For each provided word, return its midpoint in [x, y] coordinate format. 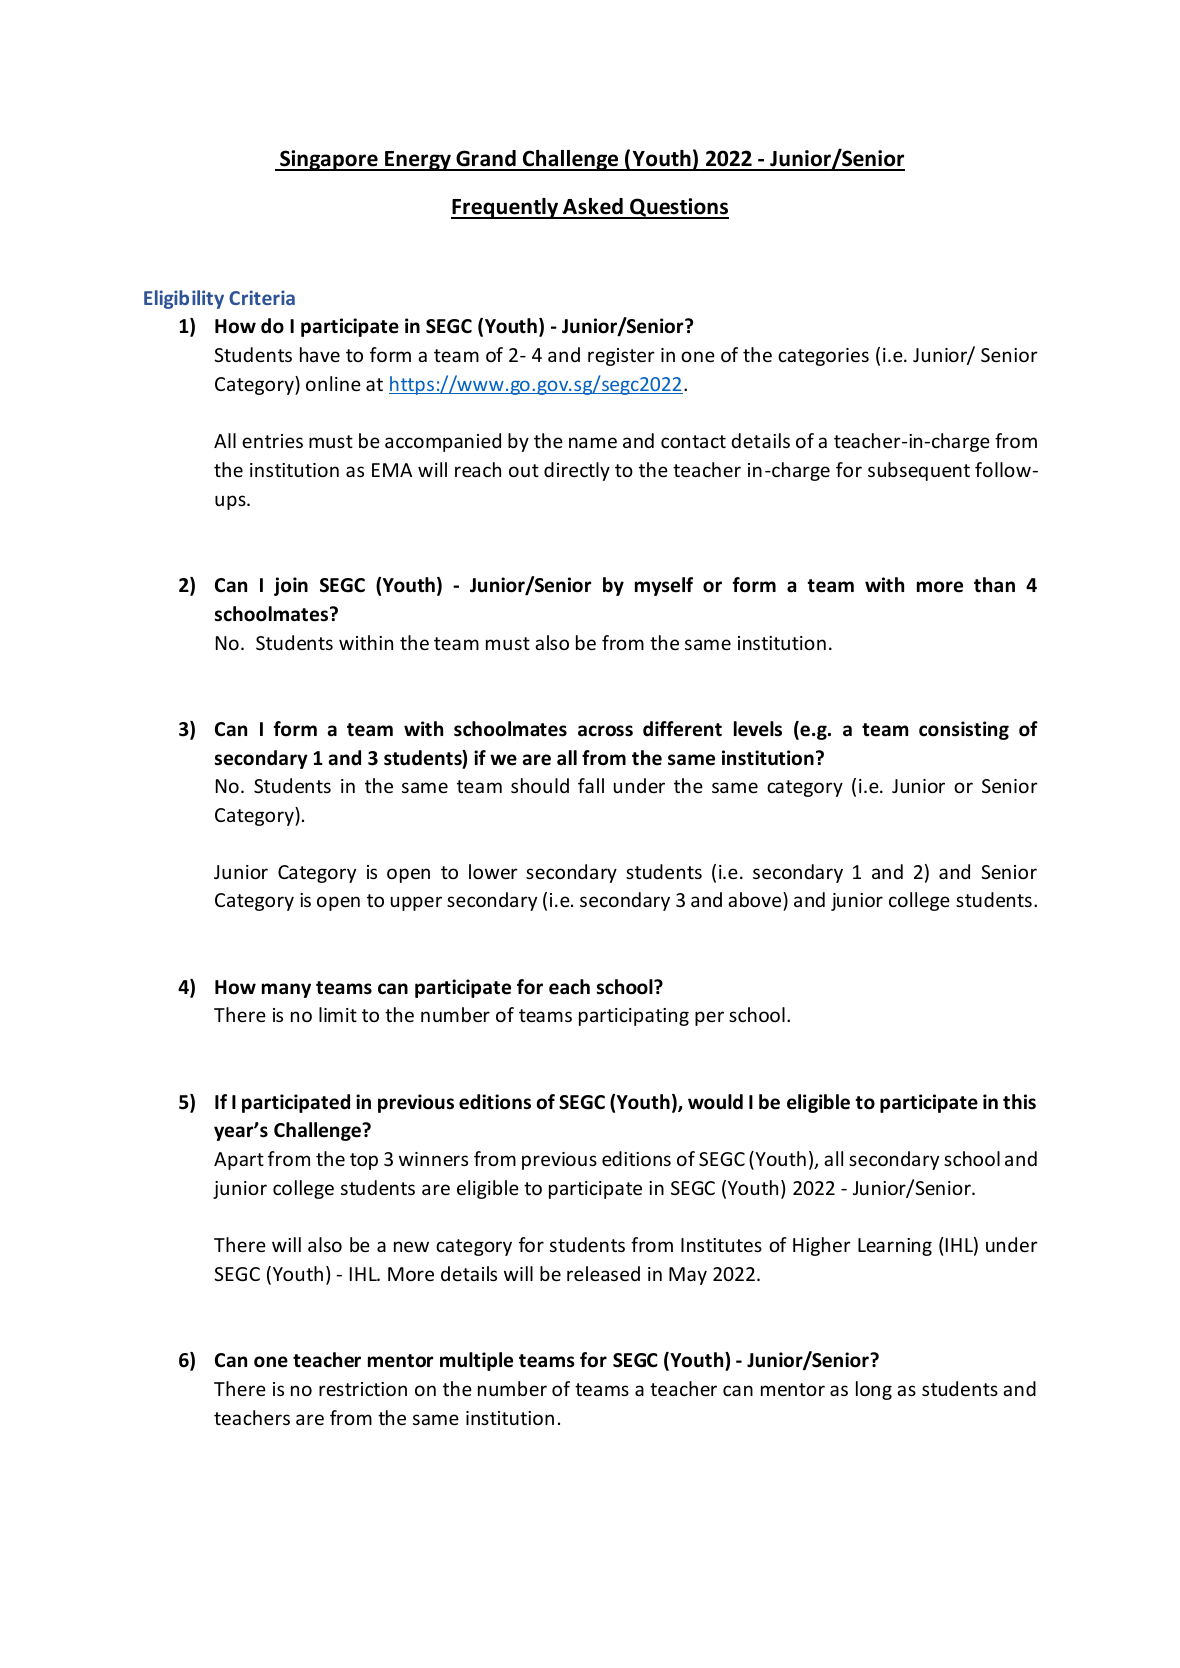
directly [577, 471]
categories [823, 357]
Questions [678, 208]
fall [591, 785]
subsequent [919, 471]
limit [338, 1014]
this [1019, 1102]
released [603, 1273]
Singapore [329, 160]
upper [416, 903]
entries [272, 441]
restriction [363, 1389]
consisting [964, 730]
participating [634, 1017]
